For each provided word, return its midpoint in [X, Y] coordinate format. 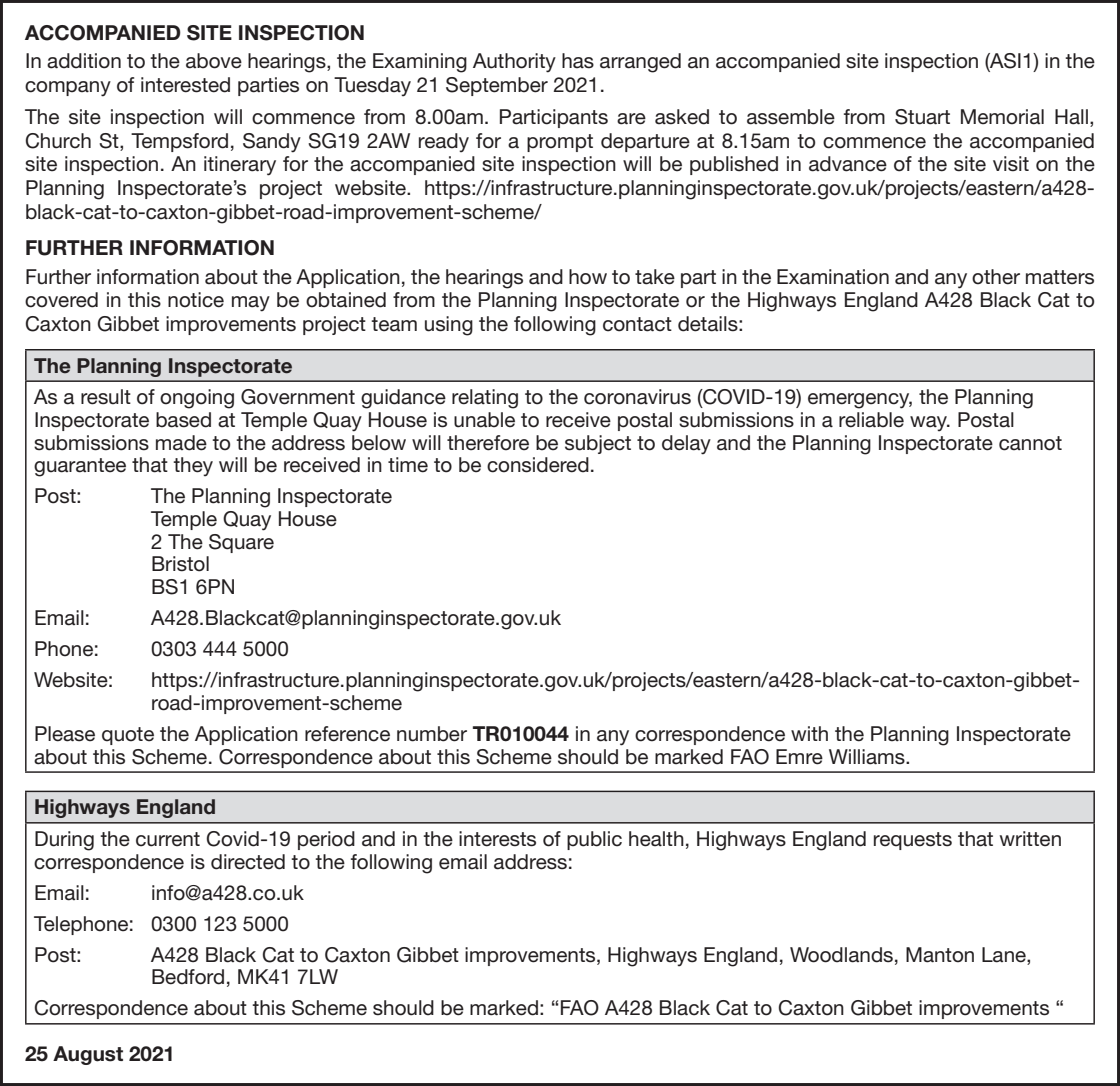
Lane [1005, 955]
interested [185, 85]
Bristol [180, 564]
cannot [1030, 443]
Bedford [188, 977]
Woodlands [841, 955]
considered [538, 465]
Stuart [922, 117]
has [578, 61]
